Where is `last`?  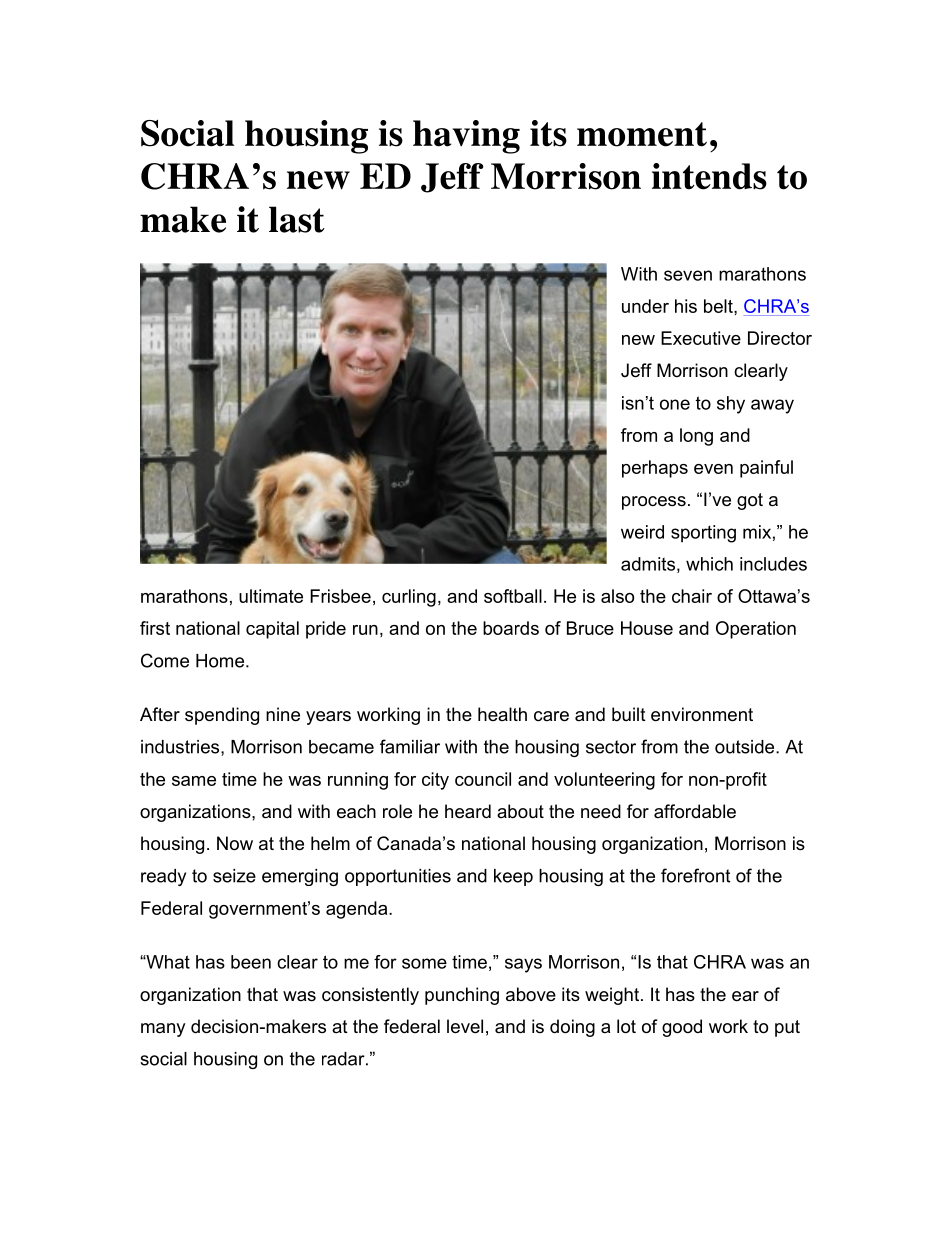 last is located at coordinates (297, 219).
